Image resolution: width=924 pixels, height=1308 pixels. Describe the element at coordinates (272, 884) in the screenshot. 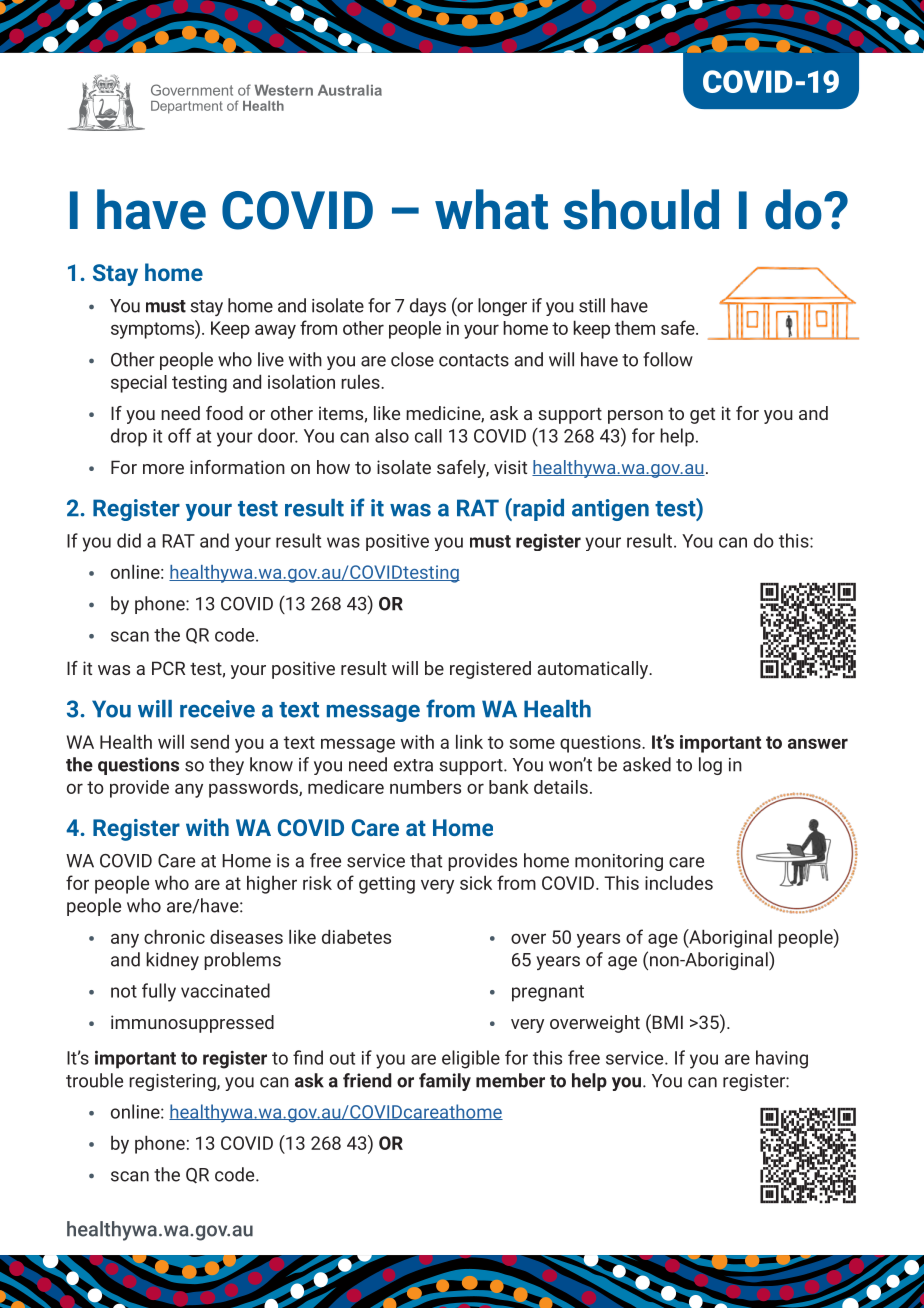

I see `higher` at that location.
